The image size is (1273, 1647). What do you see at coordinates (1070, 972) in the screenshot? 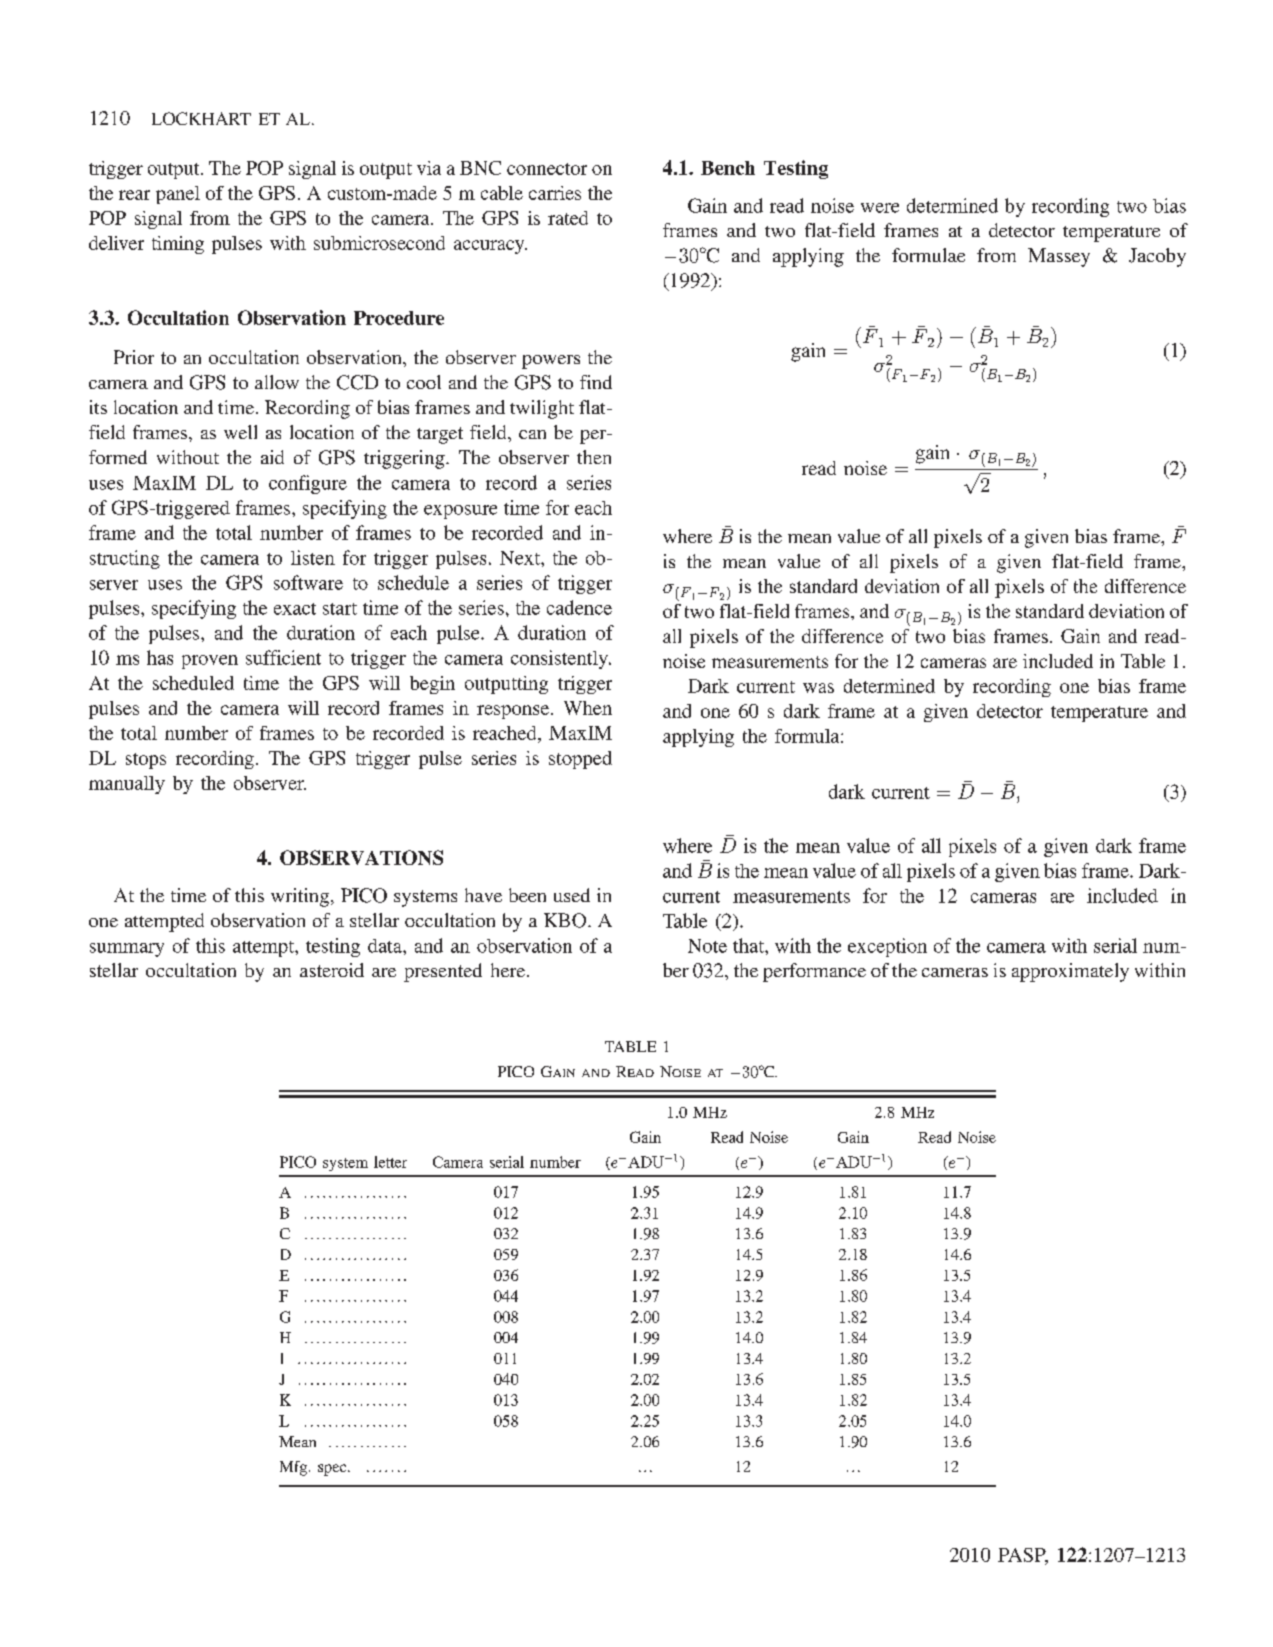
I see `approximately` at bounding box center [1070, 972].
